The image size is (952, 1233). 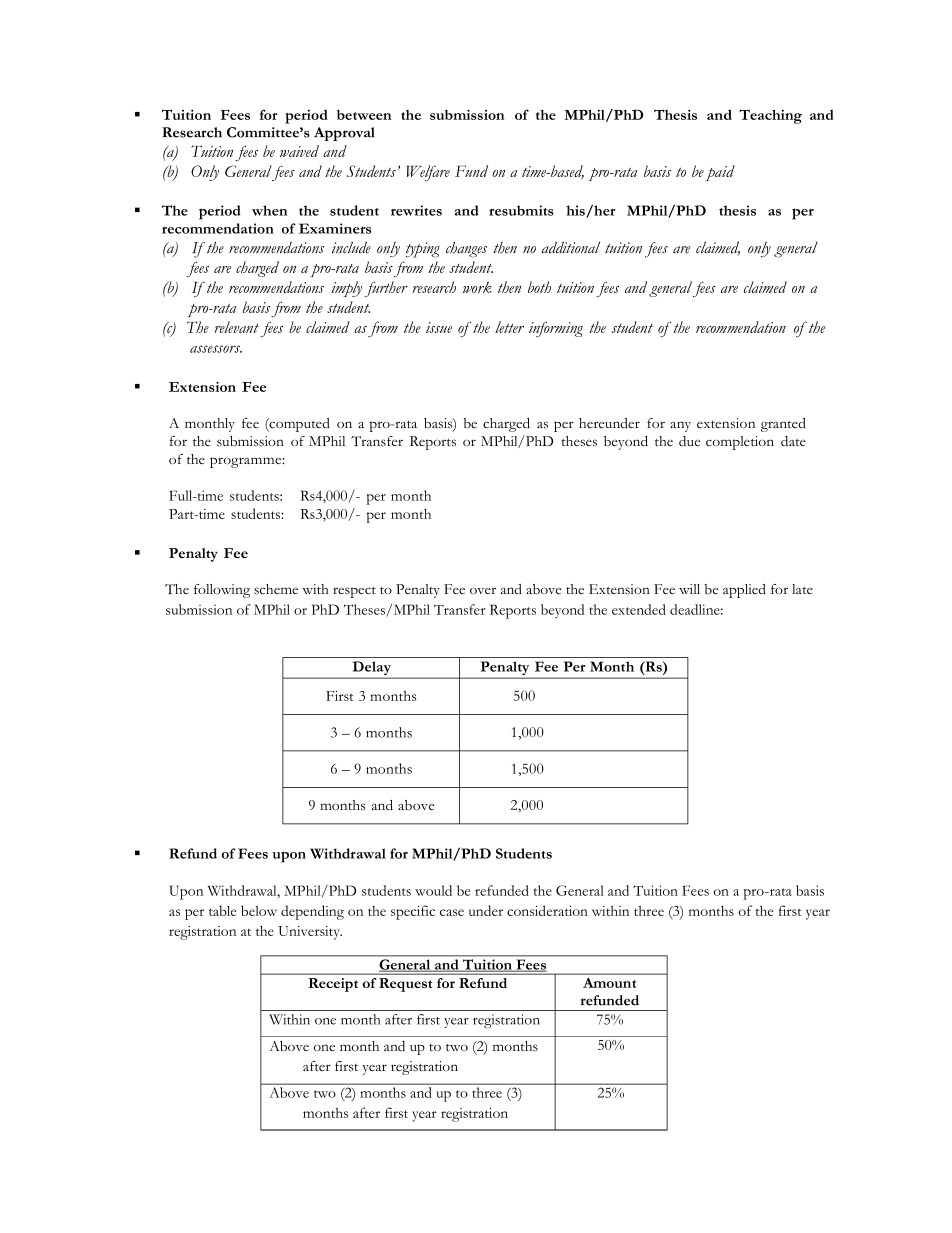 I want to click on applied, so click(x=744, y=591).
